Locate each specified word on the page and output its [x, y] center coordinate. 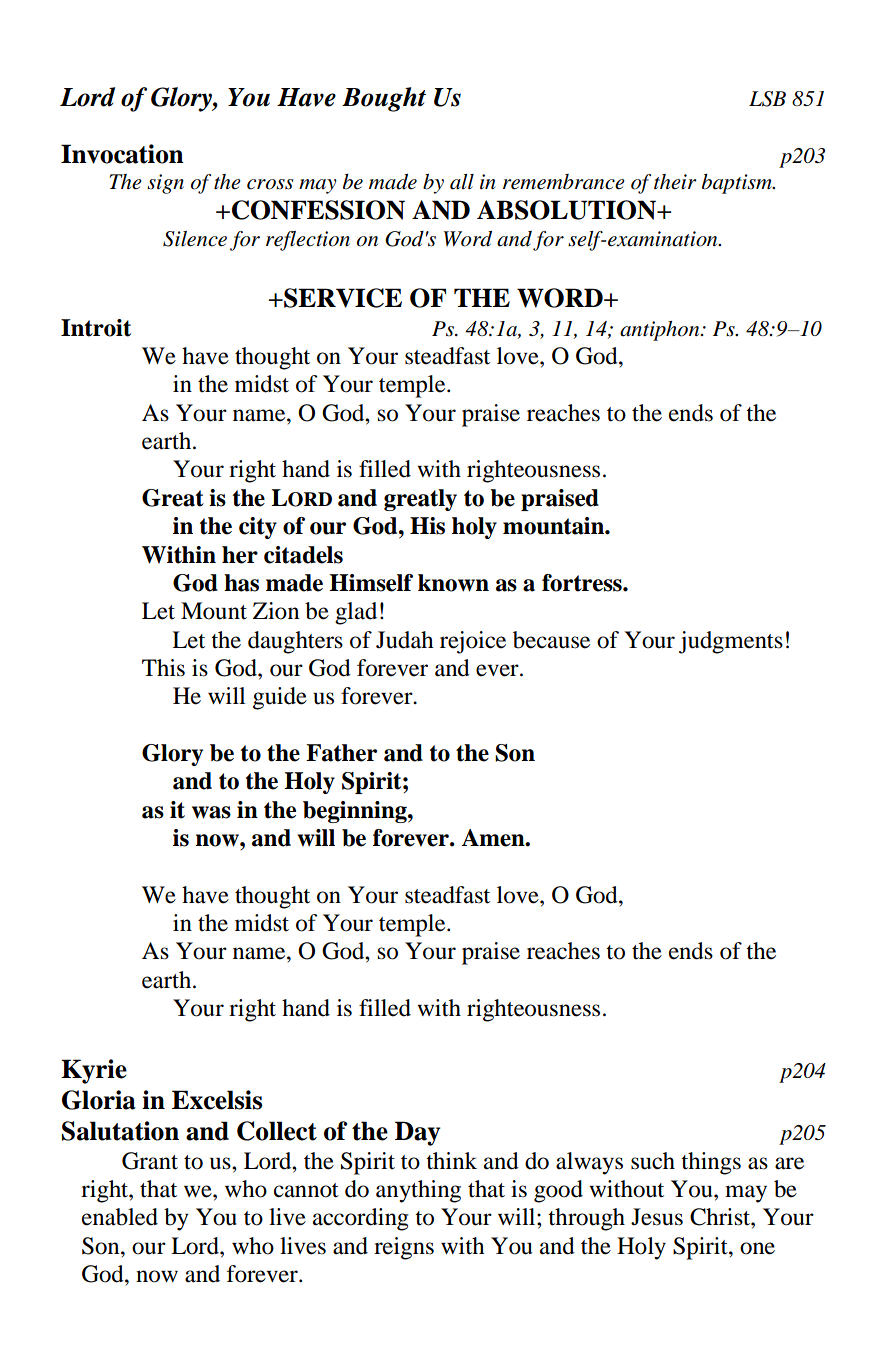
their [675, 182]
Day [417, 1133]
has [241, 583]
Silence [195, 239]
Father [341, 753]
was [211, 812]
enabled [120, 1217]
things [711, 1163]
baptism [738, 184]
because [551, 640]
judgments [731, 642]
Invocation [122, 154]
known [453, 583]
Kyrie [94, 1071]
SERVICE [342, 298]
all [462, 182]
